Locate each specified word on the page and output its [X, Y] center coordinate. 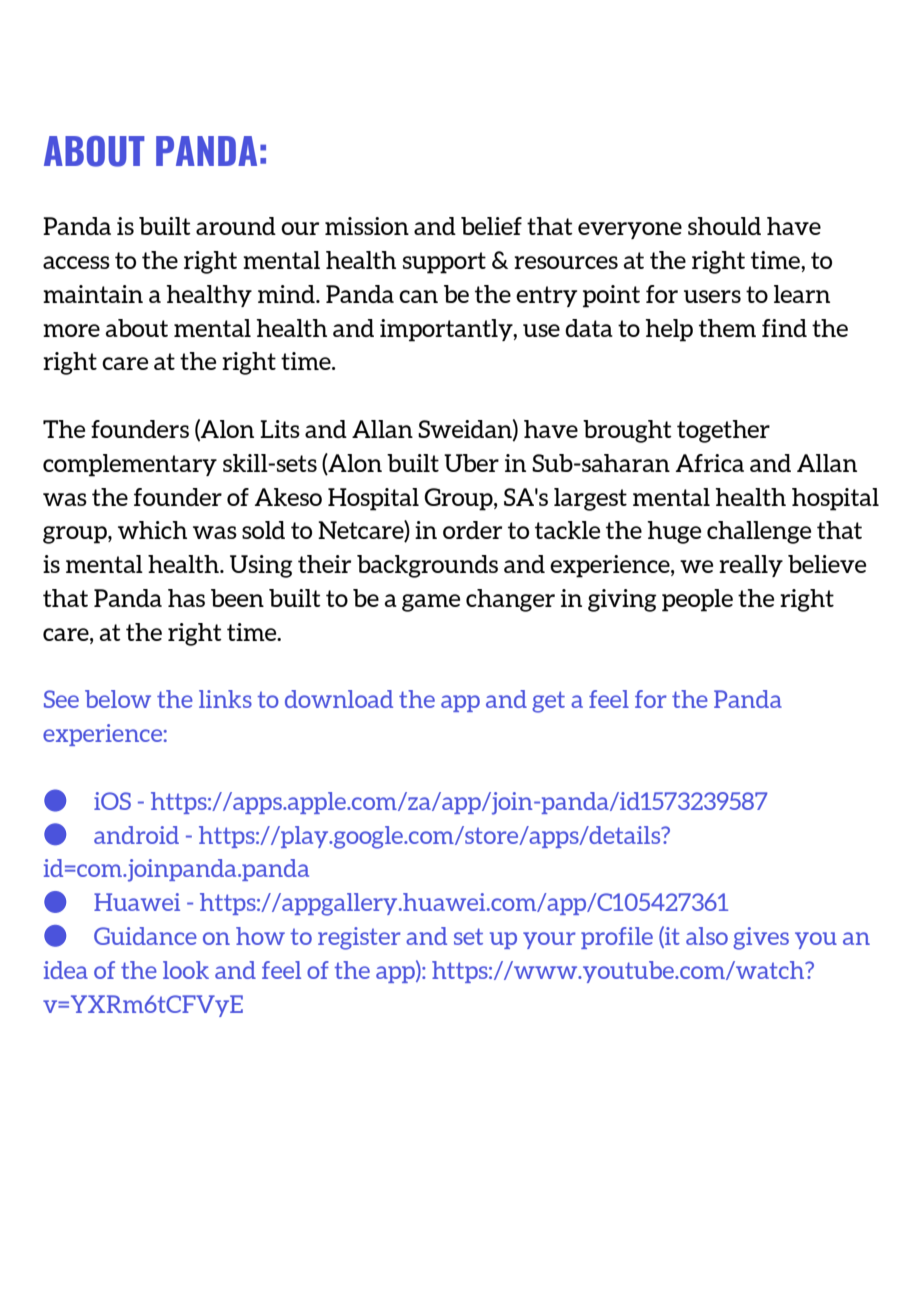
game [431, 603]
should [724, 226]
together [723, 431]
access [76, 262]
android [136, 835]
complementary [130, 465]
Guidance [145, 936]
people [697, 600]
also [707, 936]
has [186, 598]
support [444, 263]
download [339, 699]
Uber [471, 463]
